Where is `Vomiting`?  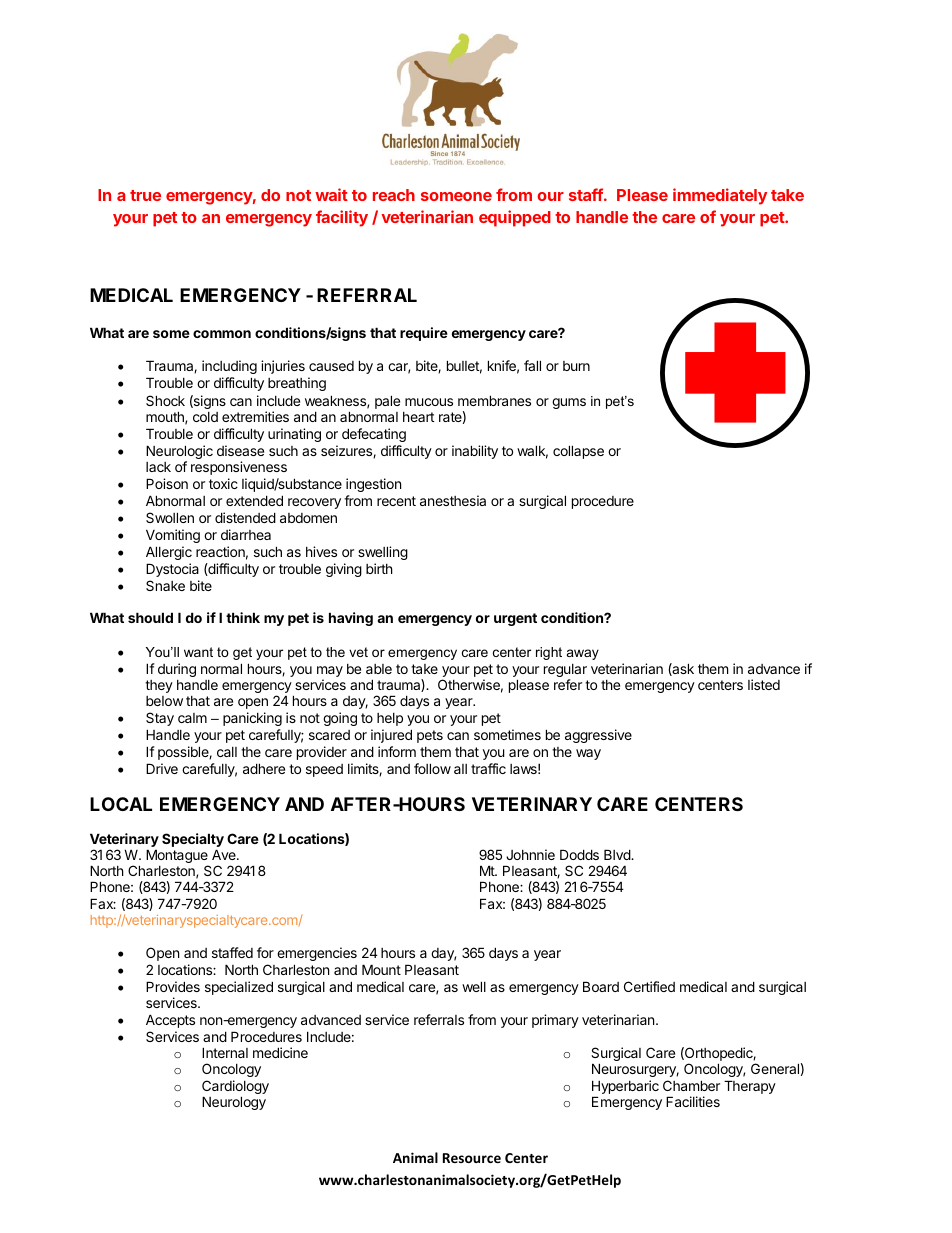 Vomiting is located at coordinates (173, 536).
